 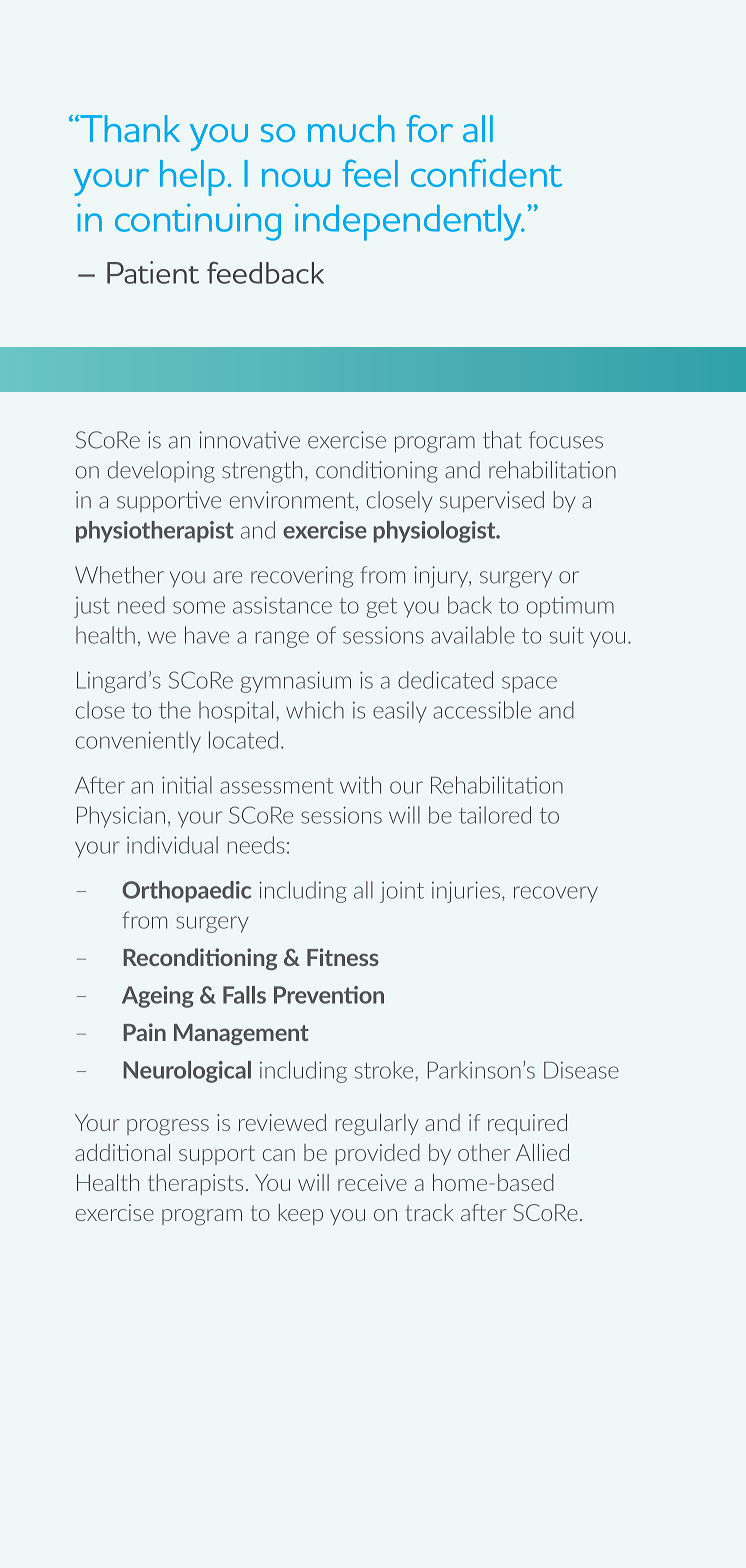 I want to click on environment, so click(x=293, y=501).
